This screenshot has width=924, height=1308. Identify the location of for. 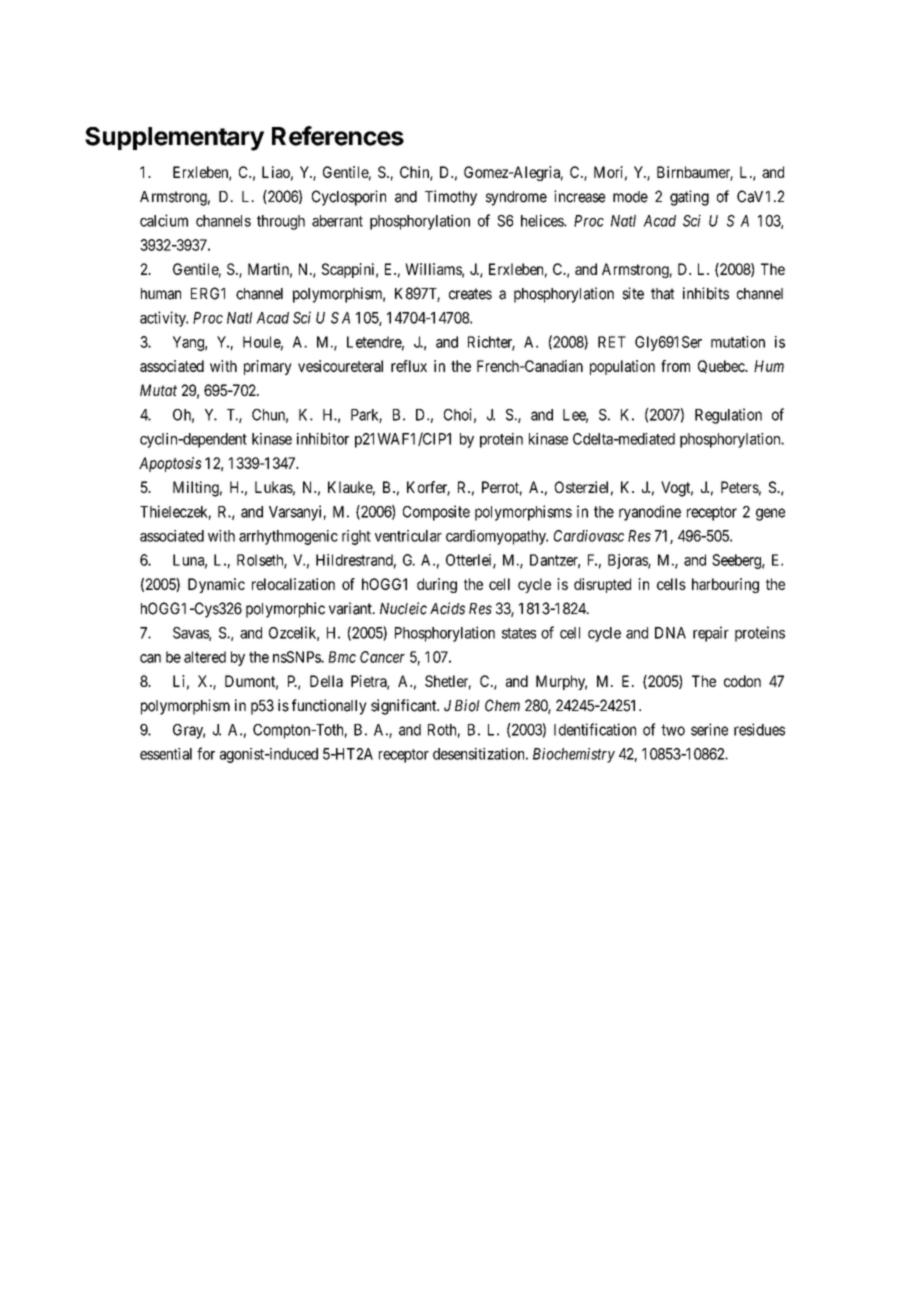
(206, 753).
